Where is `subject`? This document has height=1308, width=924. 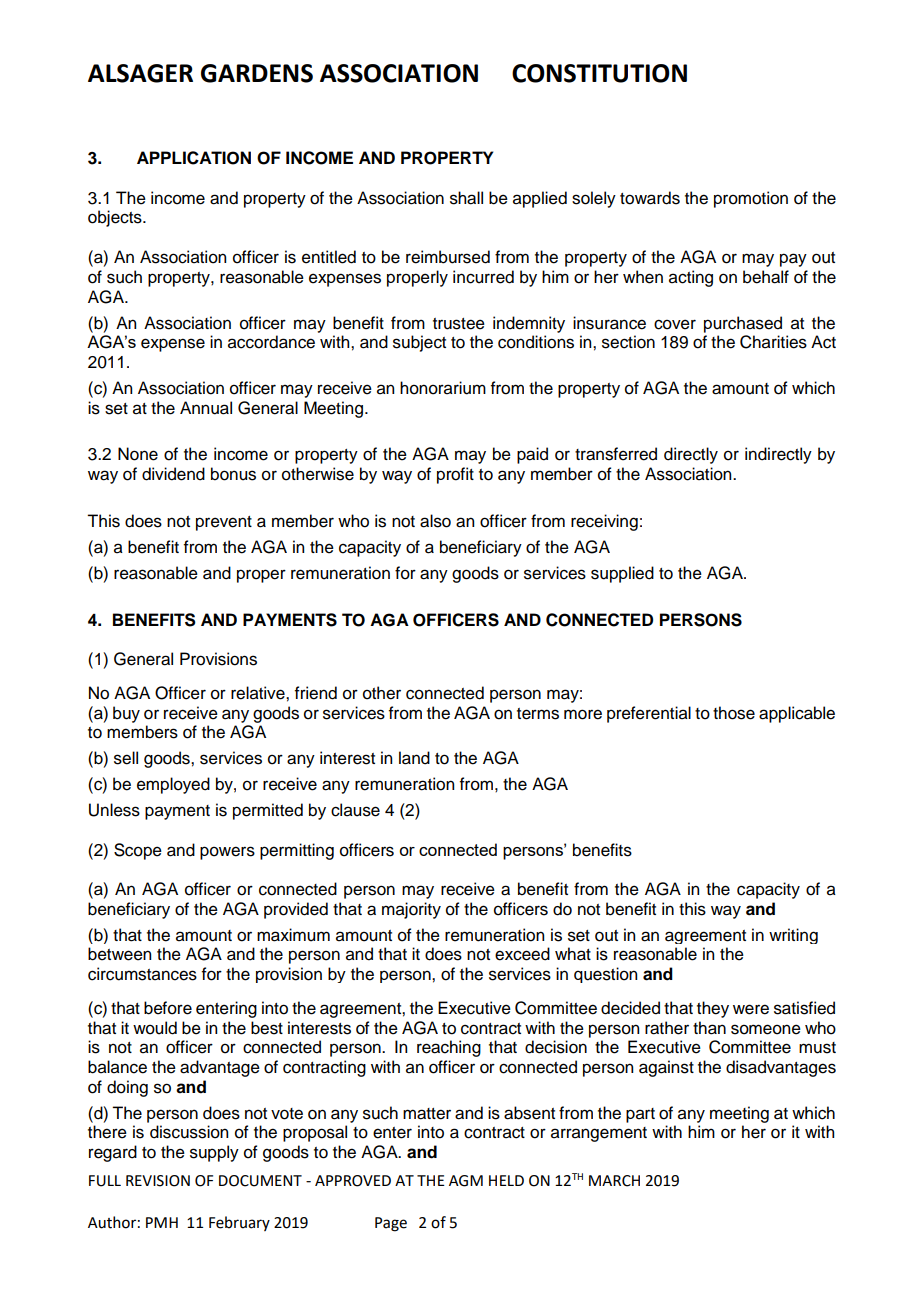
subject is located at coordinates (419, 343).
